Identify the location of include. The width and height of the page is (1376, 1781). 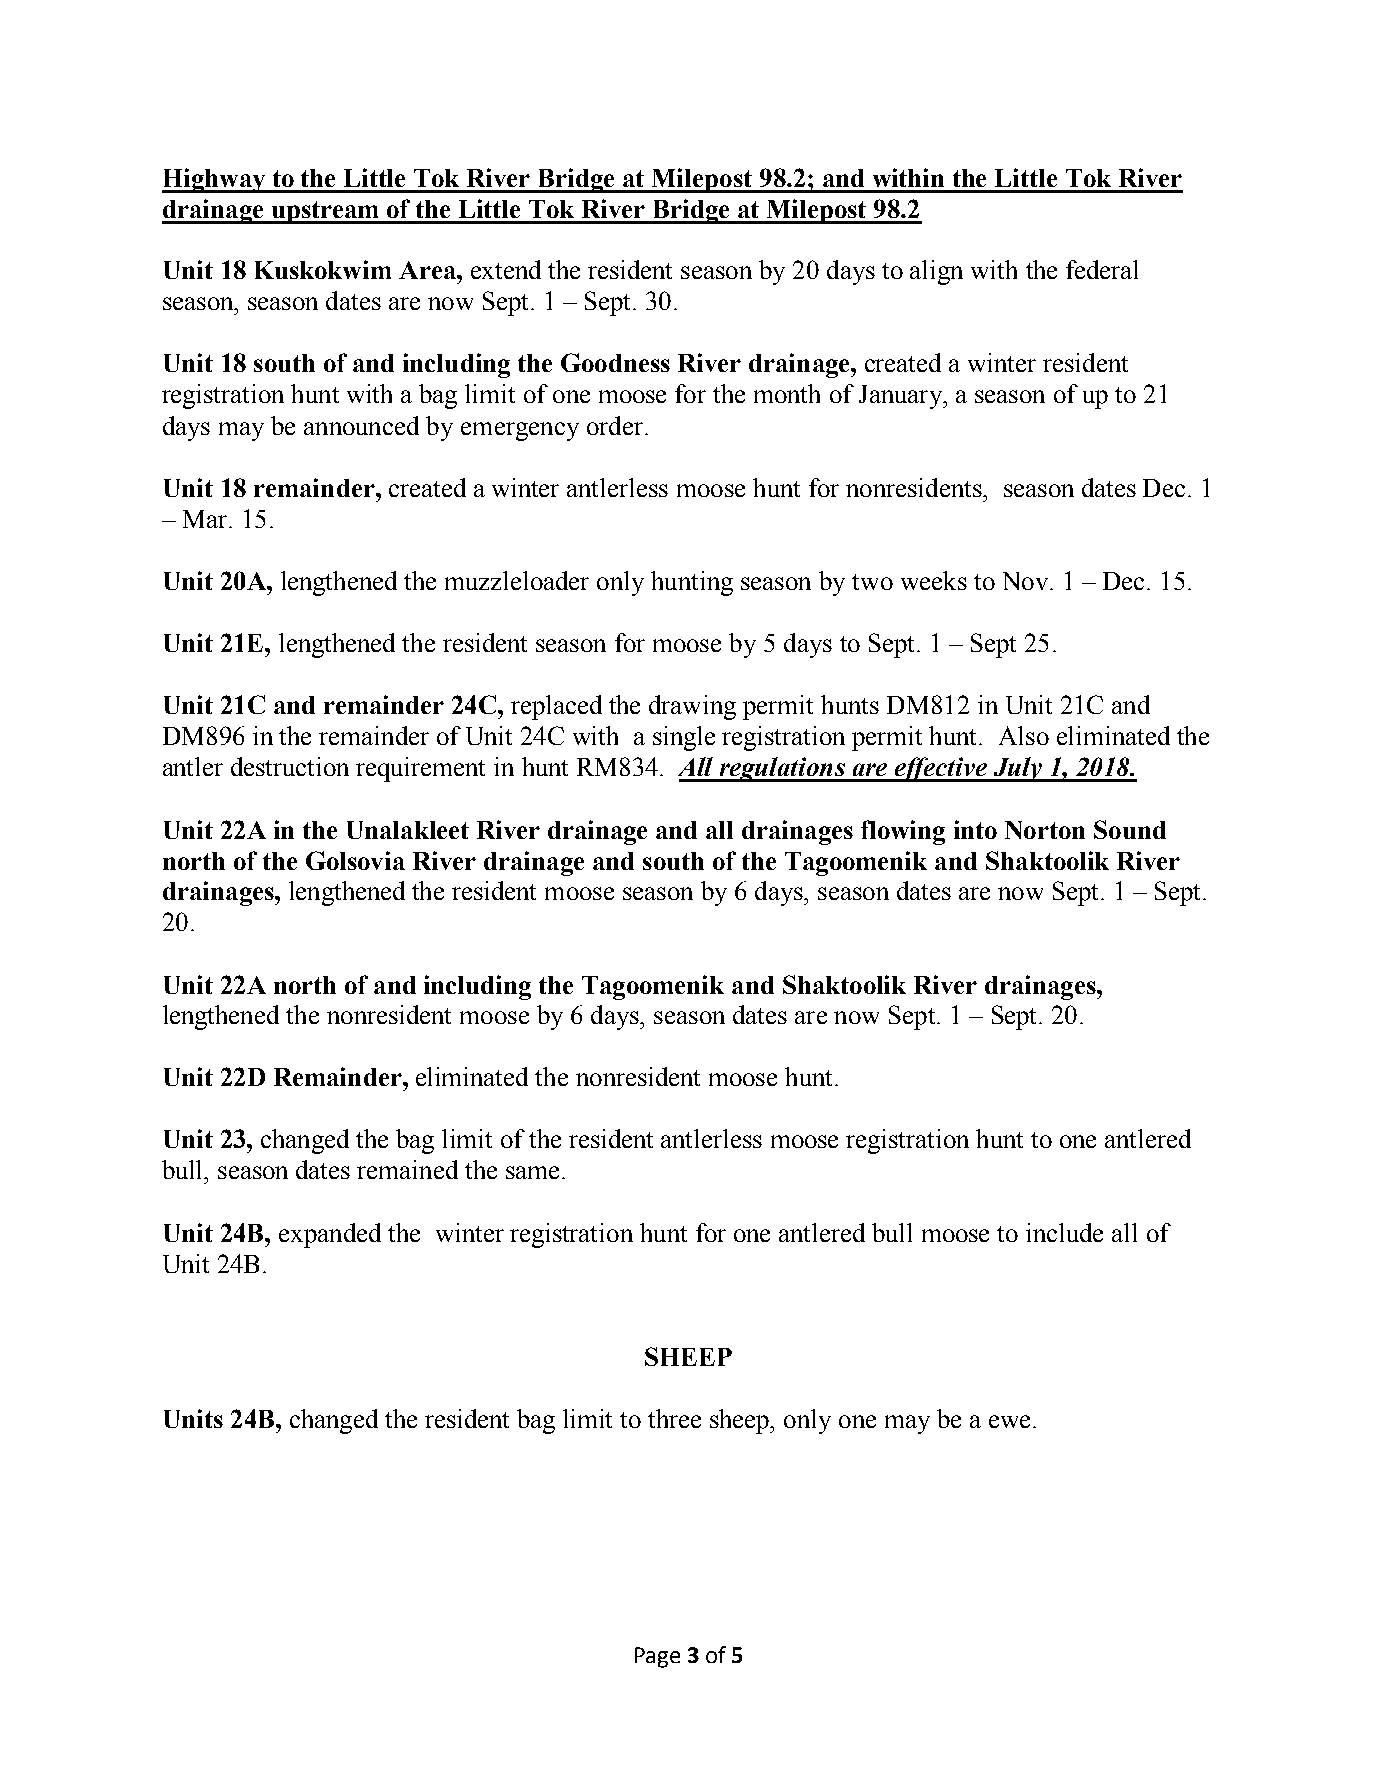
(1064, 1232).
